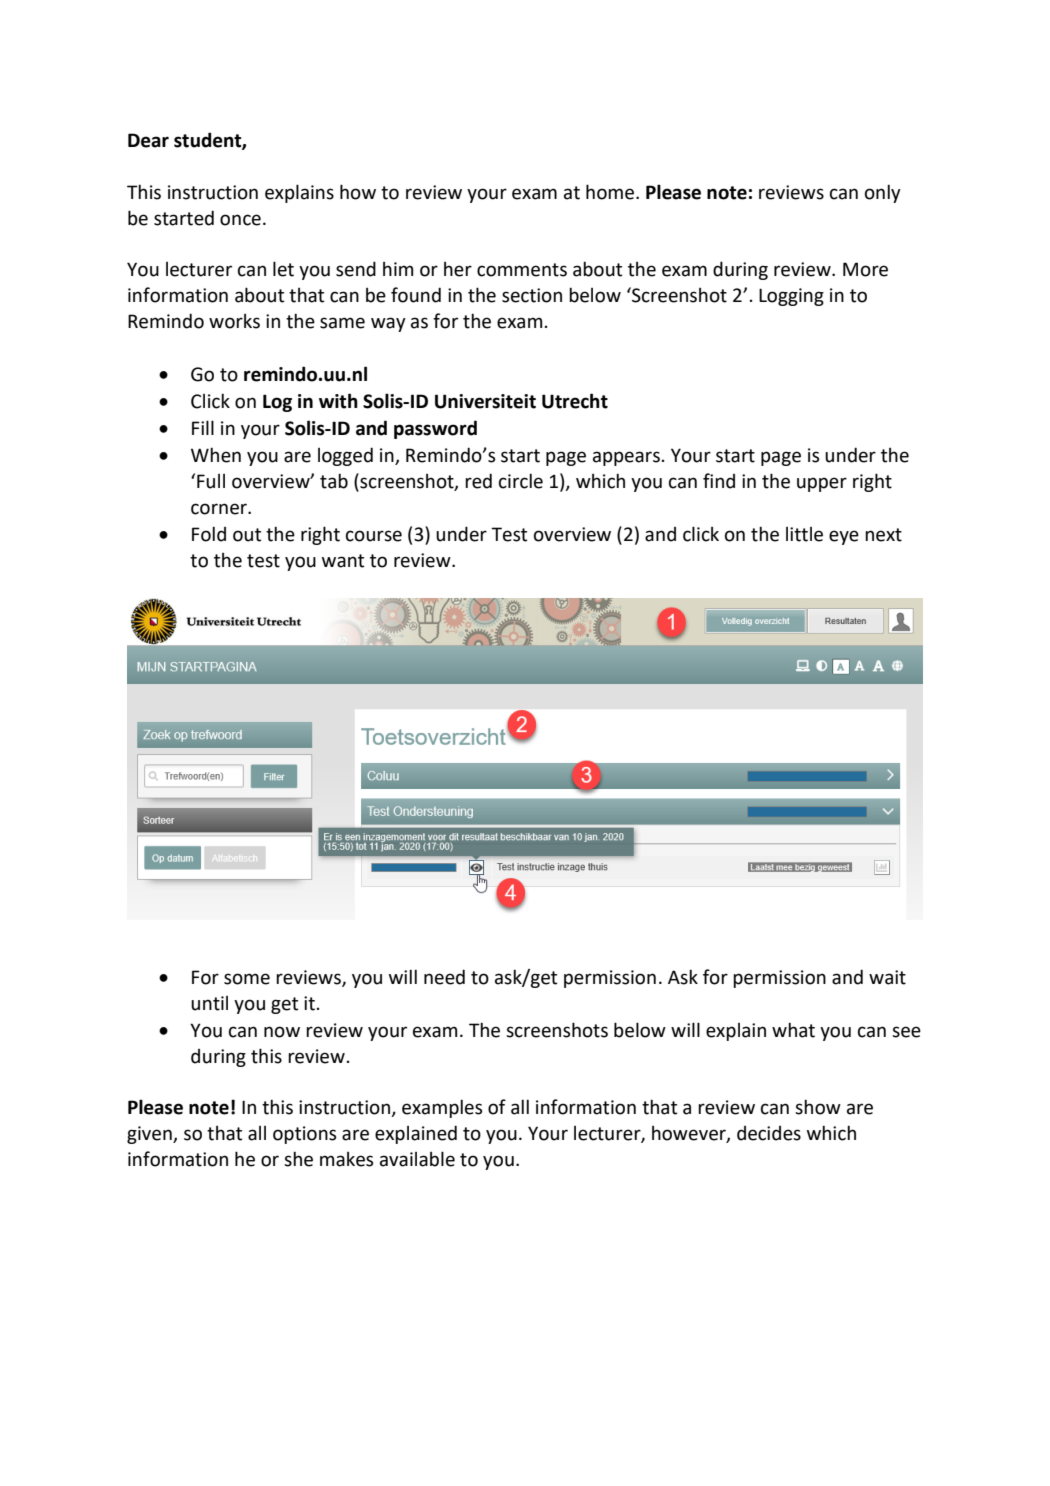 This screenshot has height=1486, width=1050. What do you see at coordinates (521, 481) in the screenshot?
I see `circle` at bounding box center [521, 481].
